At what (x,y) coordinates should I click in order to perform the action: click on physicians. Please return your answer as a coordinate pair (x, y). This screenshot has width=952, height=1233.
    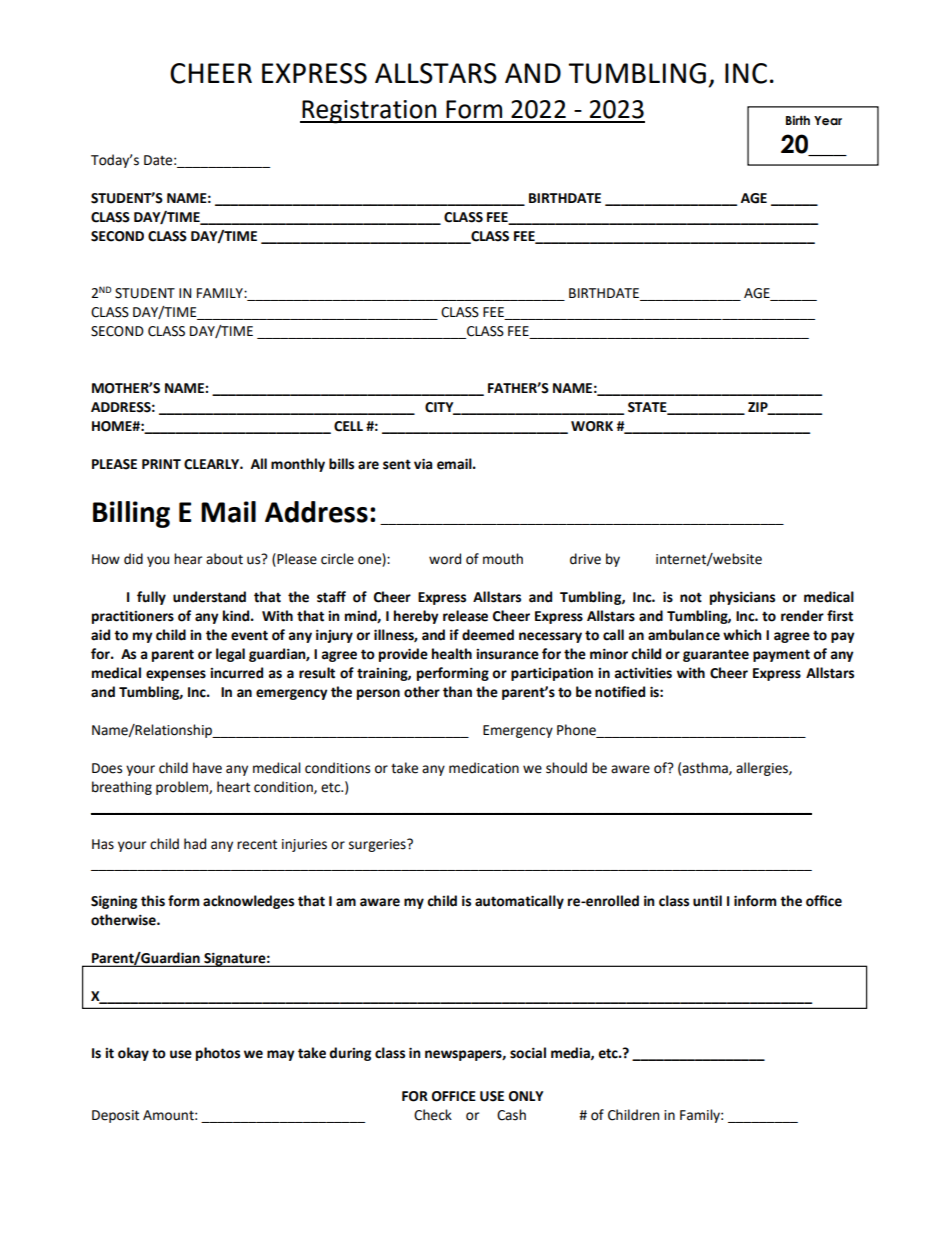
    Looking at the image, I should click on (742, 598).
